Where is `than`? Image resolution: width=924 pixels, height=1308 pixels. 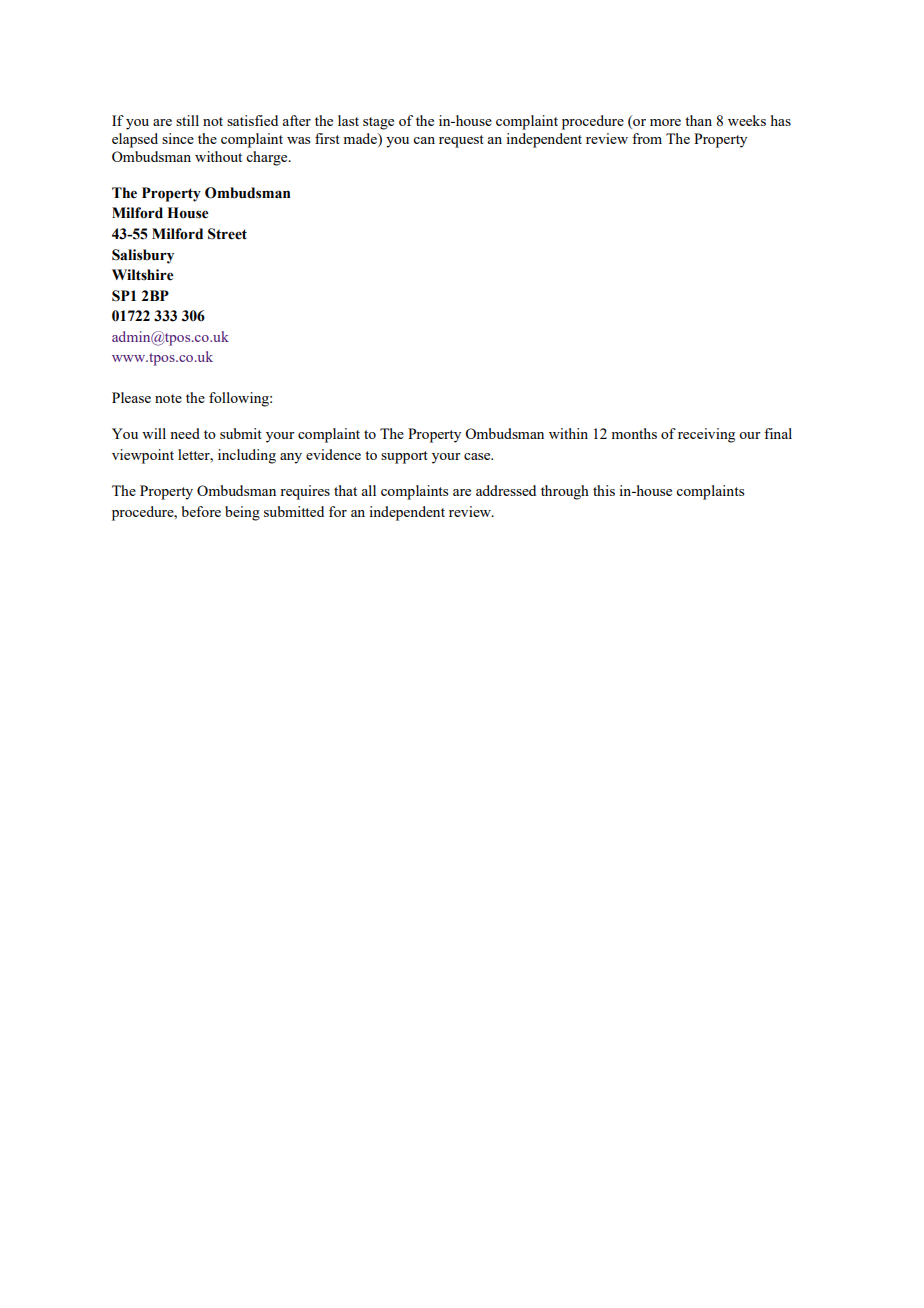 than is located at coordinates (698, 120).
